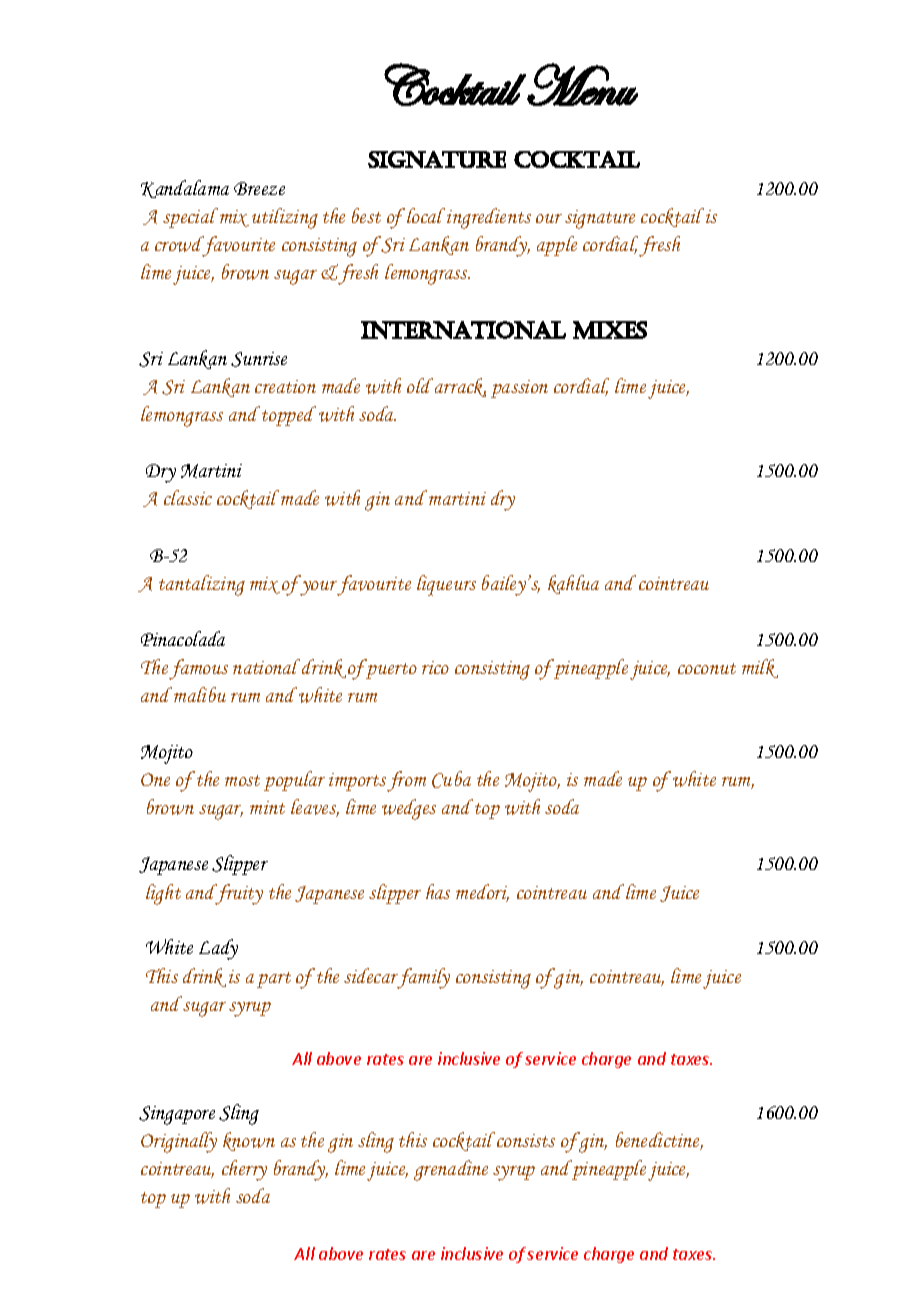 The width and height of the screenshot is (924, 1308). Describe the element at coordinates (582, 84) in the screenshot. I see `Menu` at that location.
